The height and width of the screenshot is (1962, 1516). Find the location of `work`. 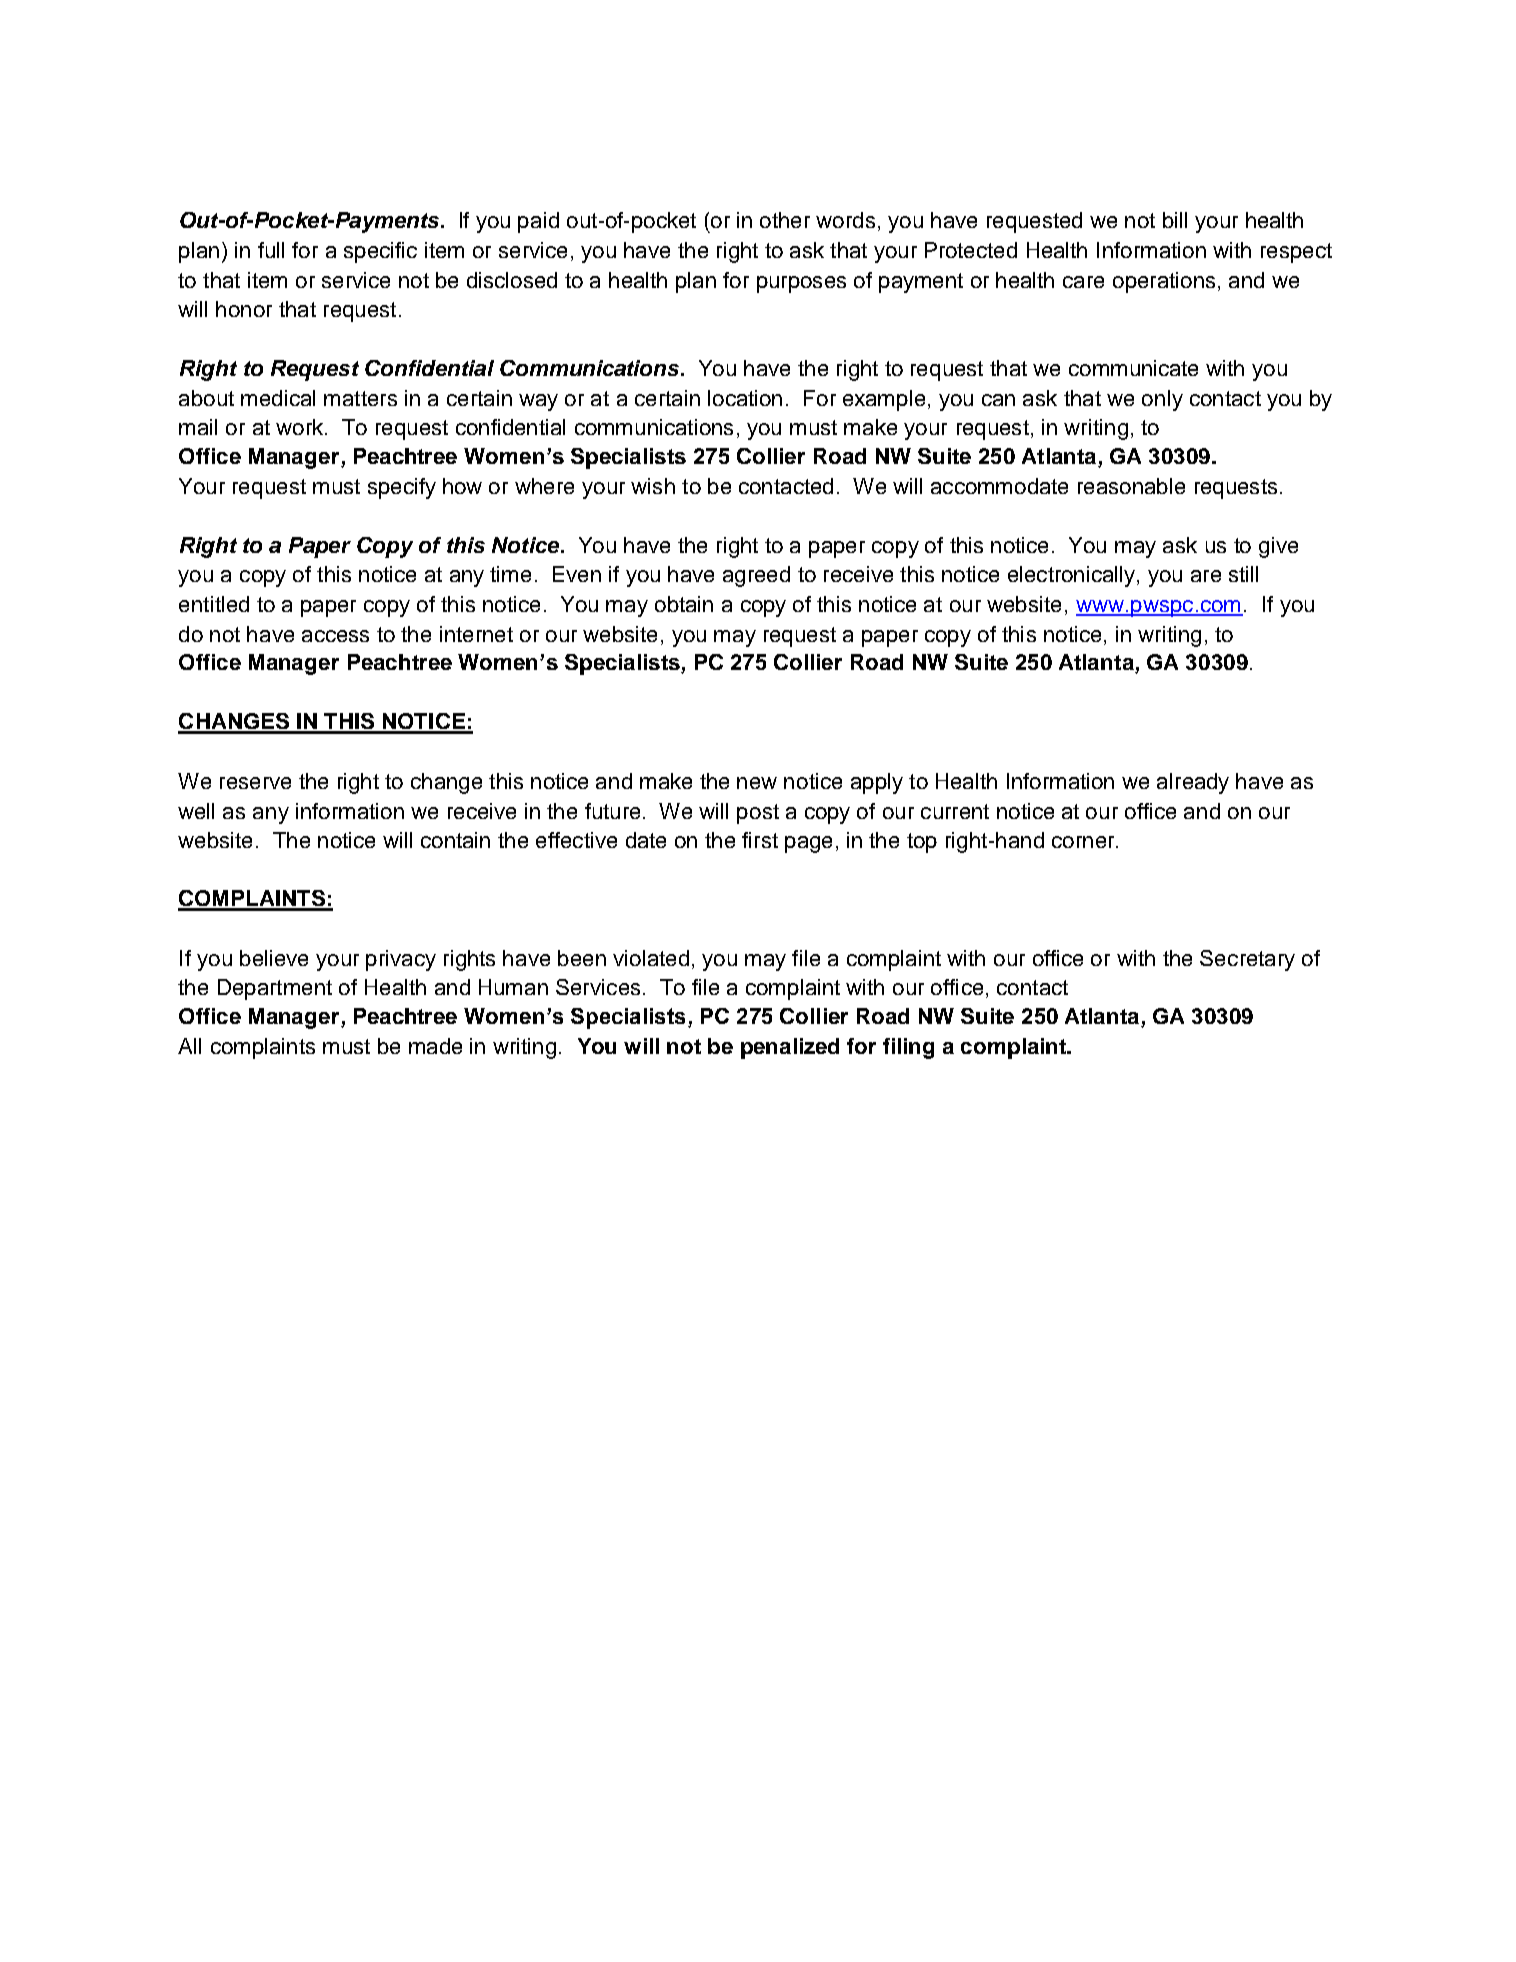

work is located at coordinates (301, 427).
